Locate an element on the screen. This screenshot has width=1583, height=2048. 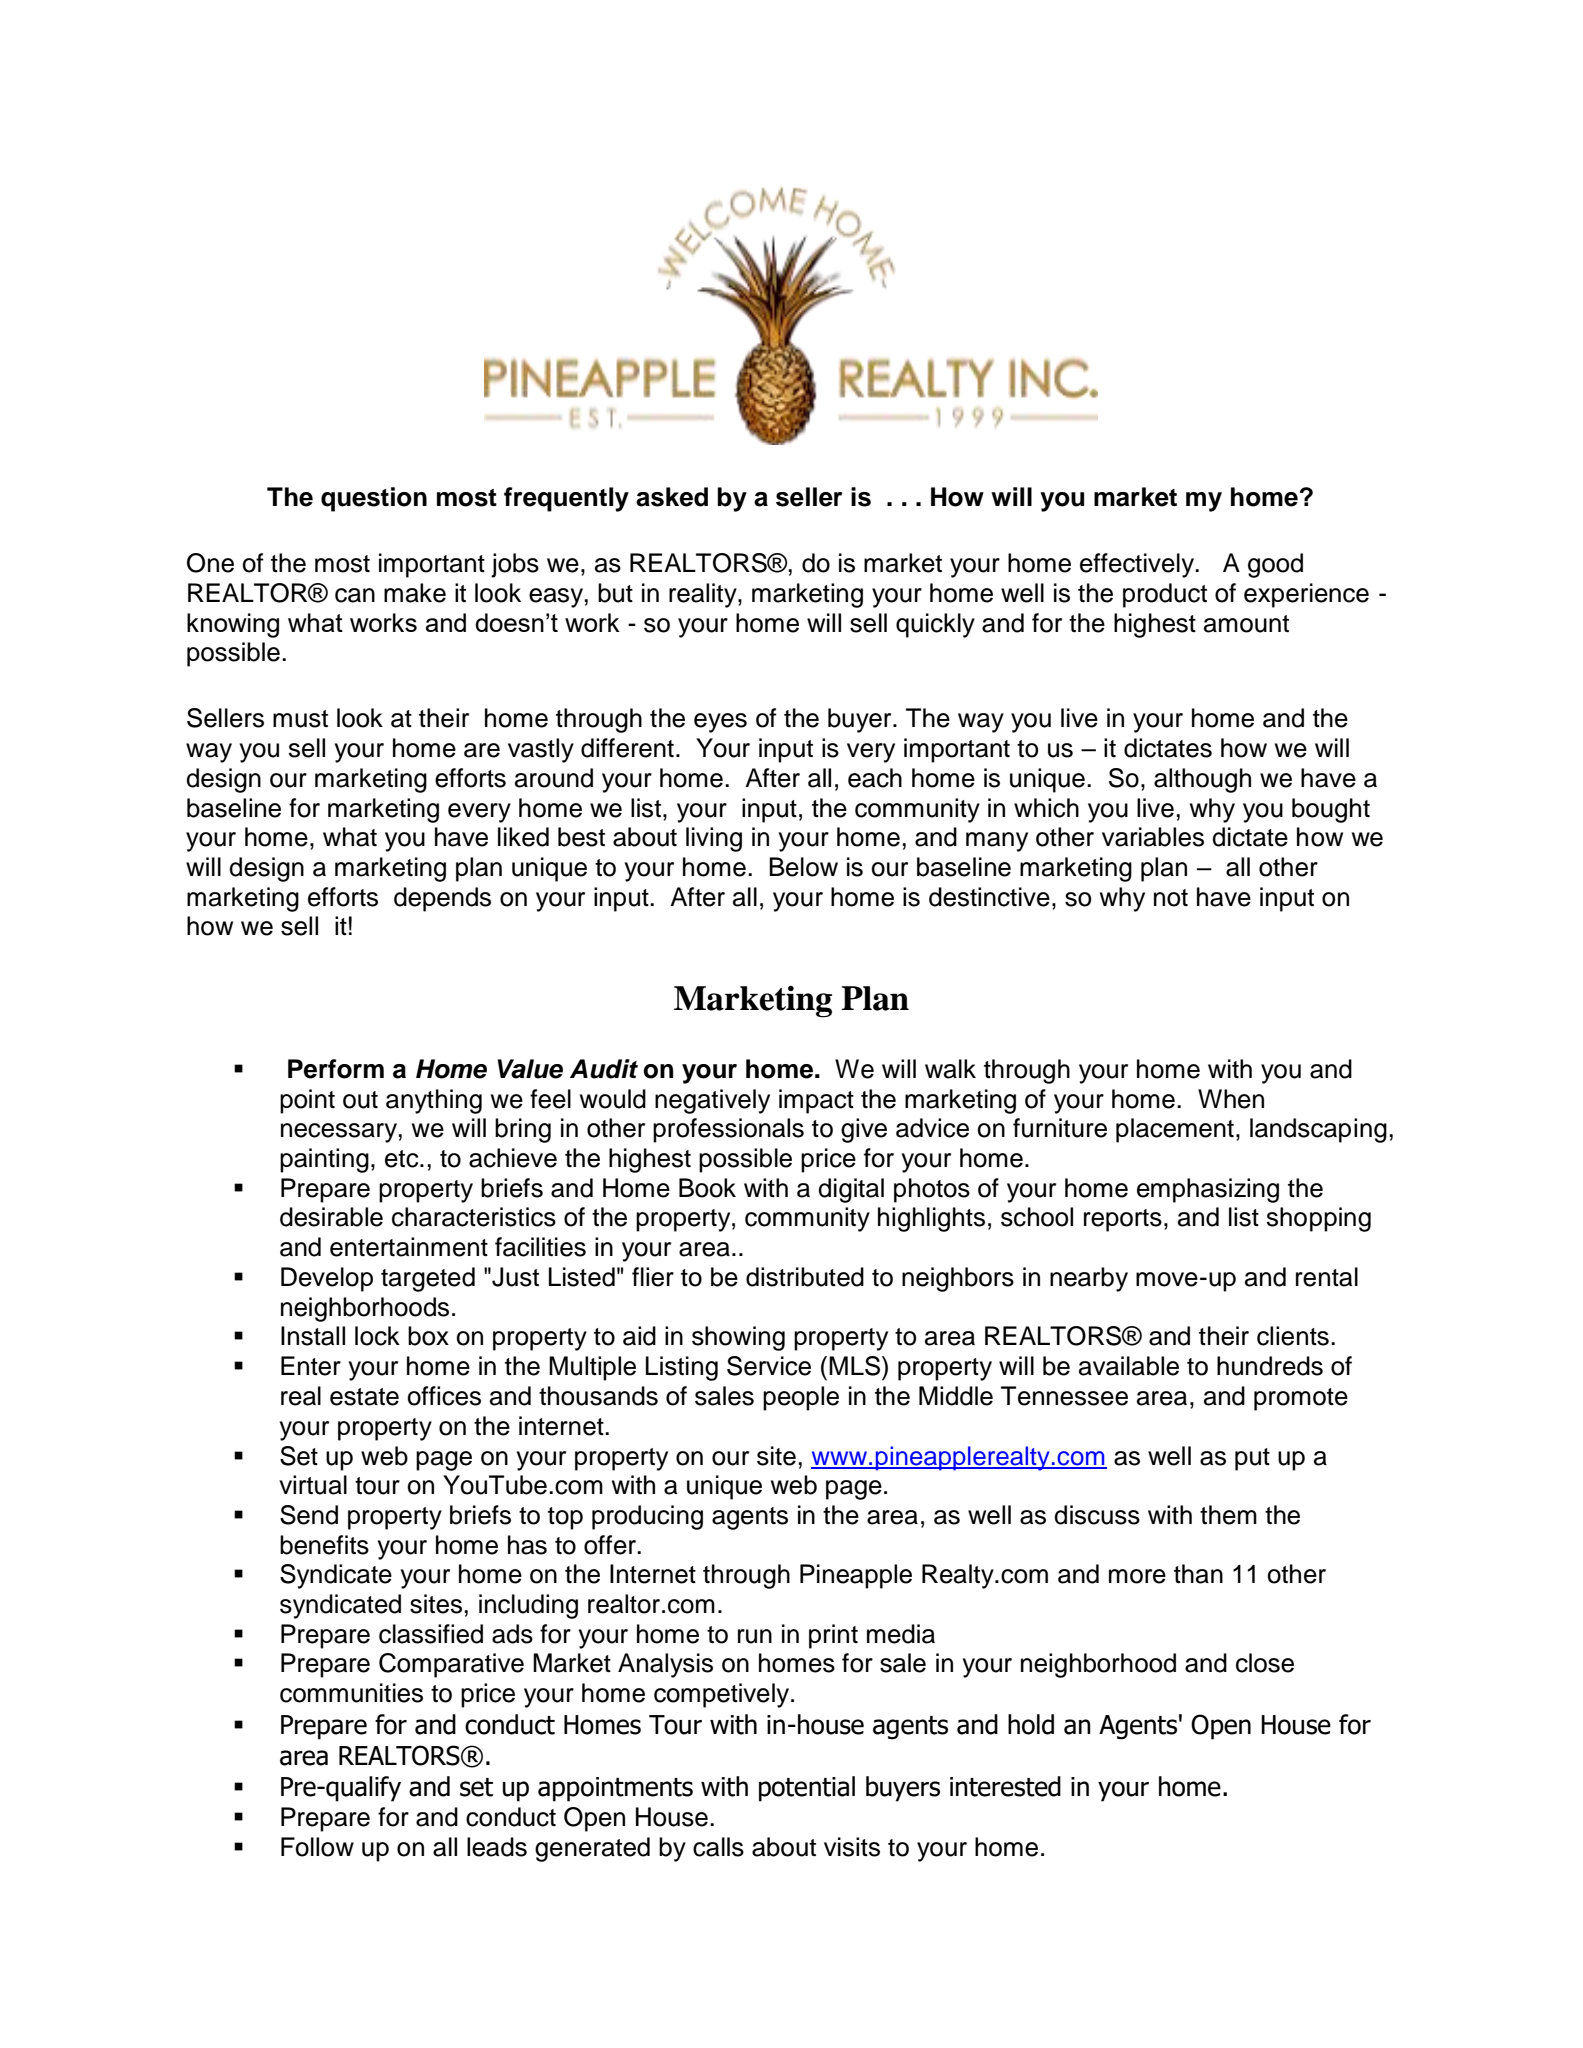
interested is located at coordinates (1005, 1786).
